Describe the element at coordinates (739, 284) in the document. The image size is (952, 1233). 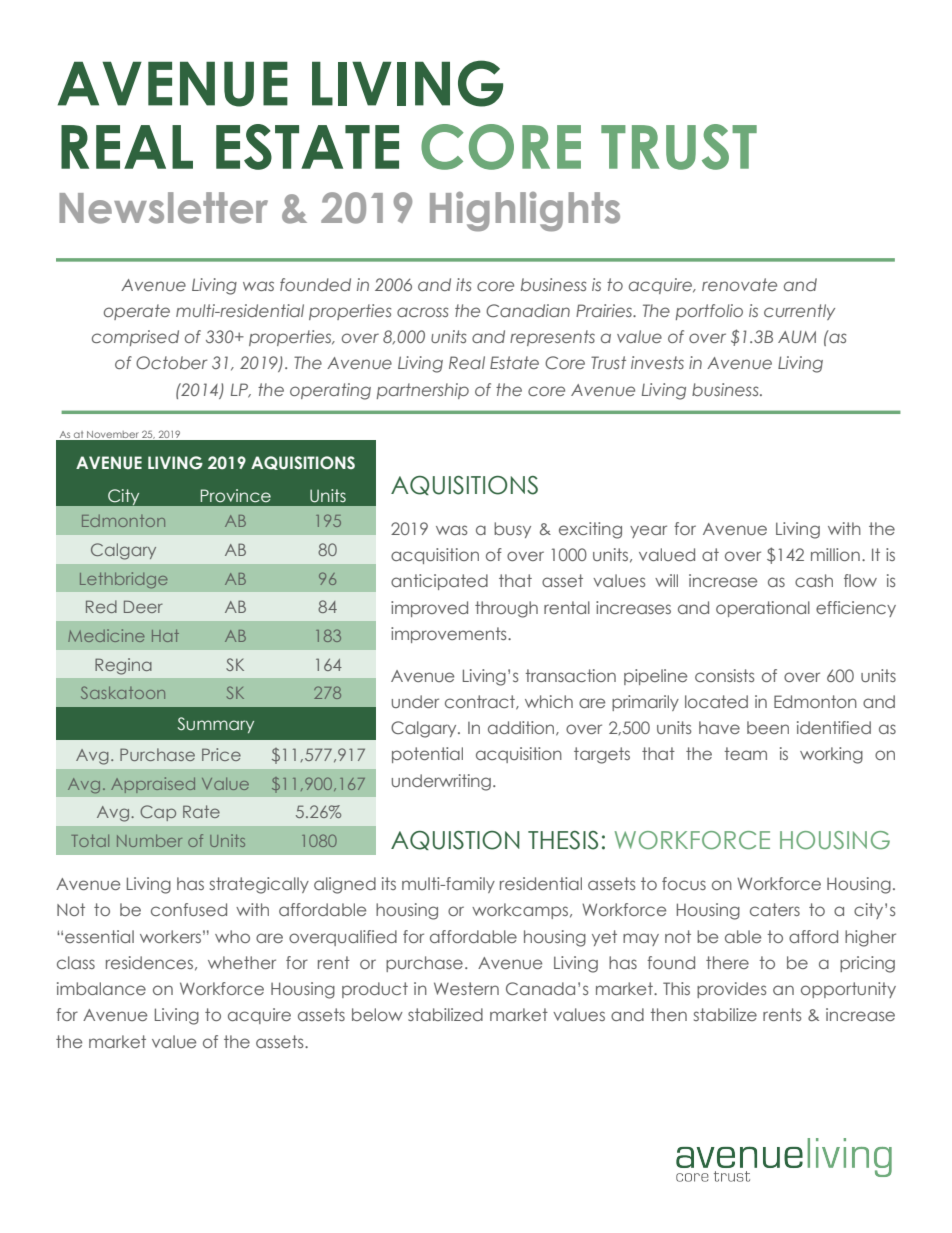
I see `renovate` at that location.
